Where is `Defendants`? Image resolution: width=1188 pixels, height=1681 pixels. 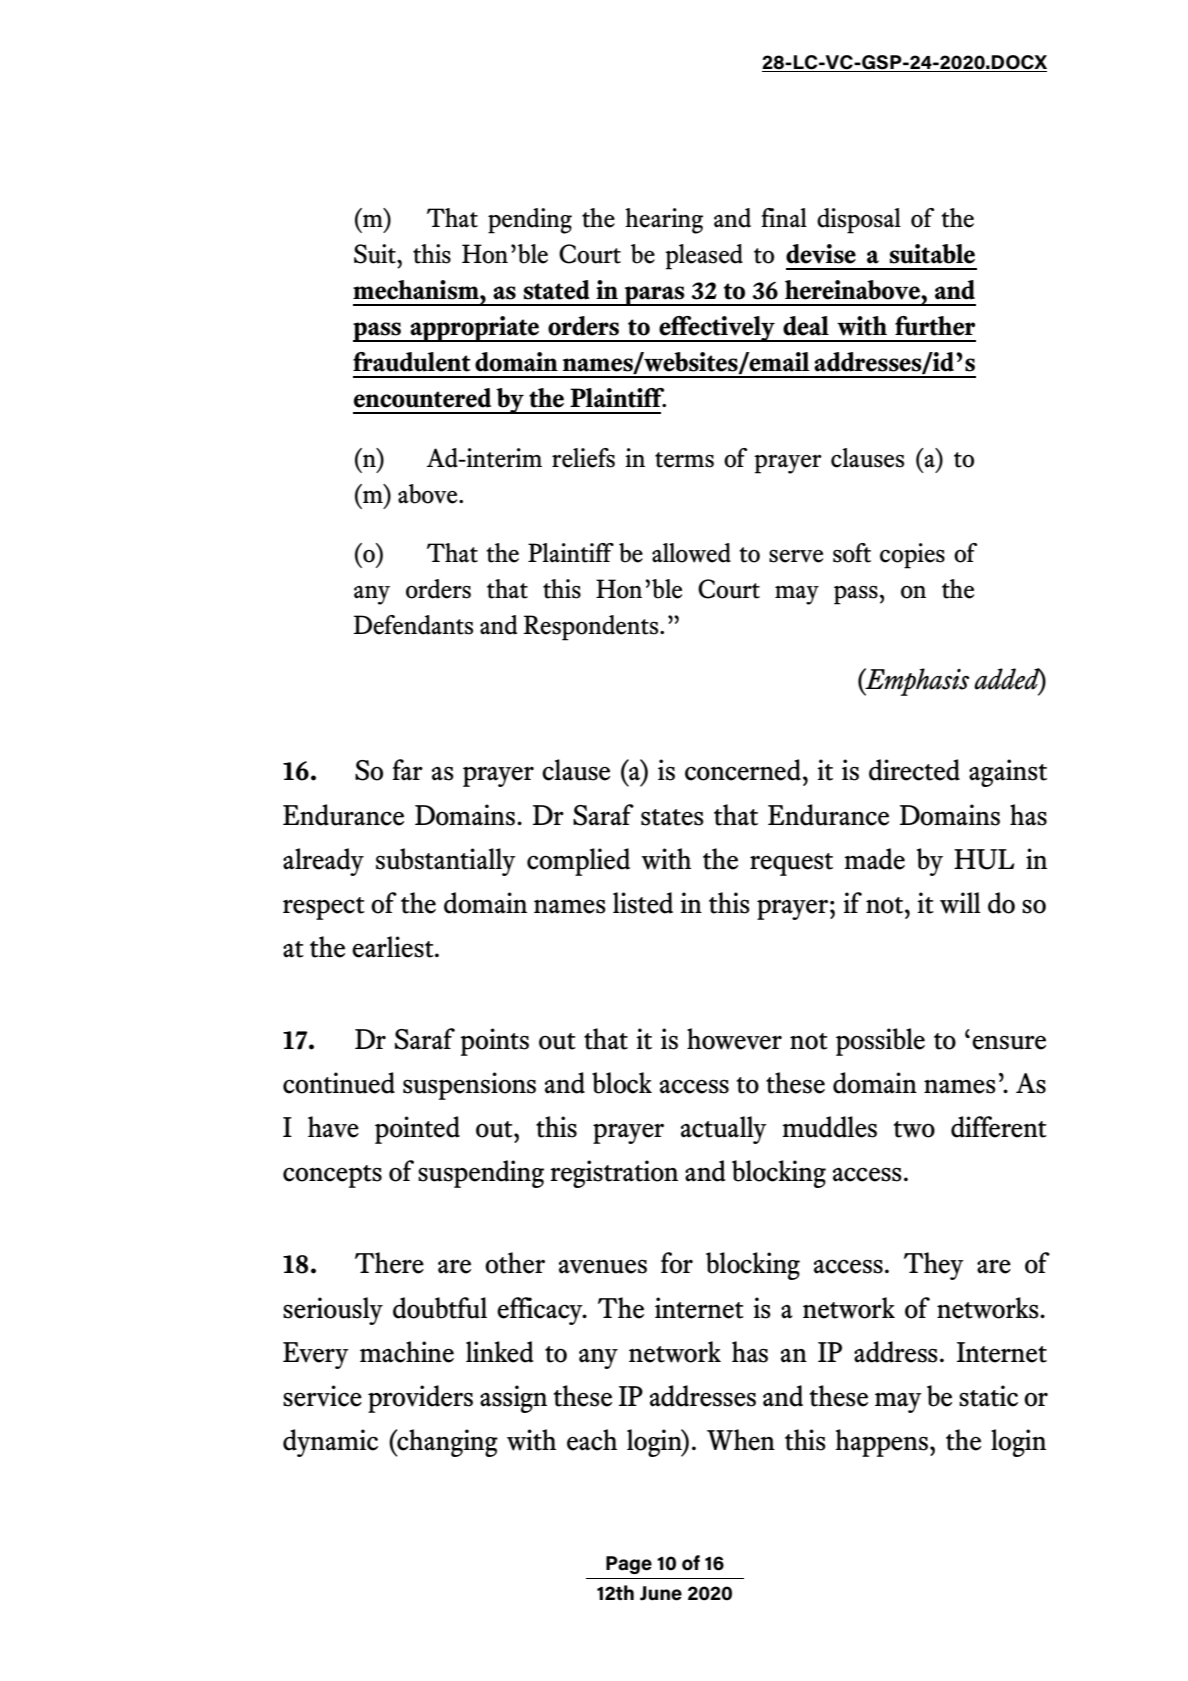 Defendants is located at coordinates (413, 625).
